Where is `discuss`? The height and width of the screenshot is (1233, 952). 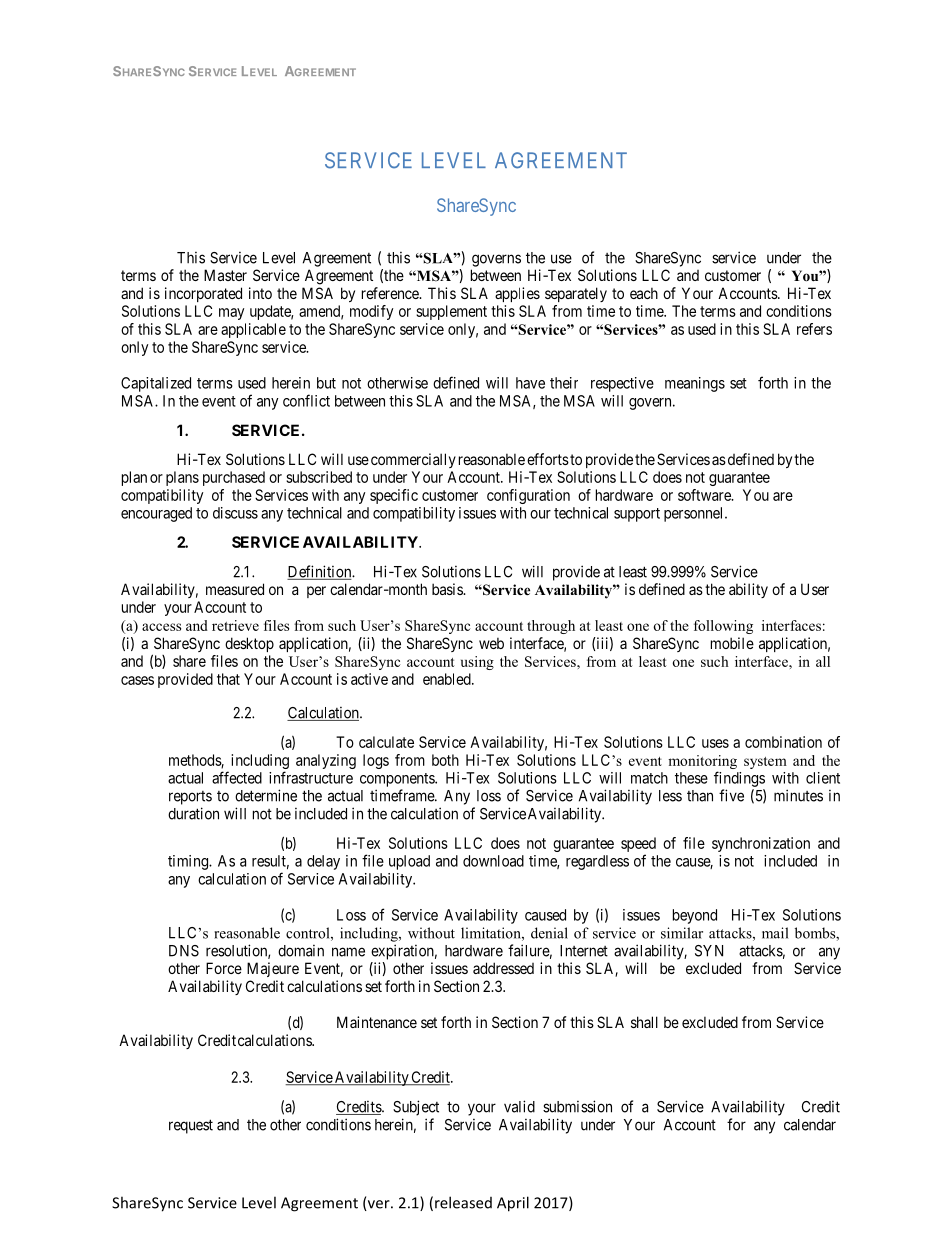
discuss is located at coordinates (235, 513).
